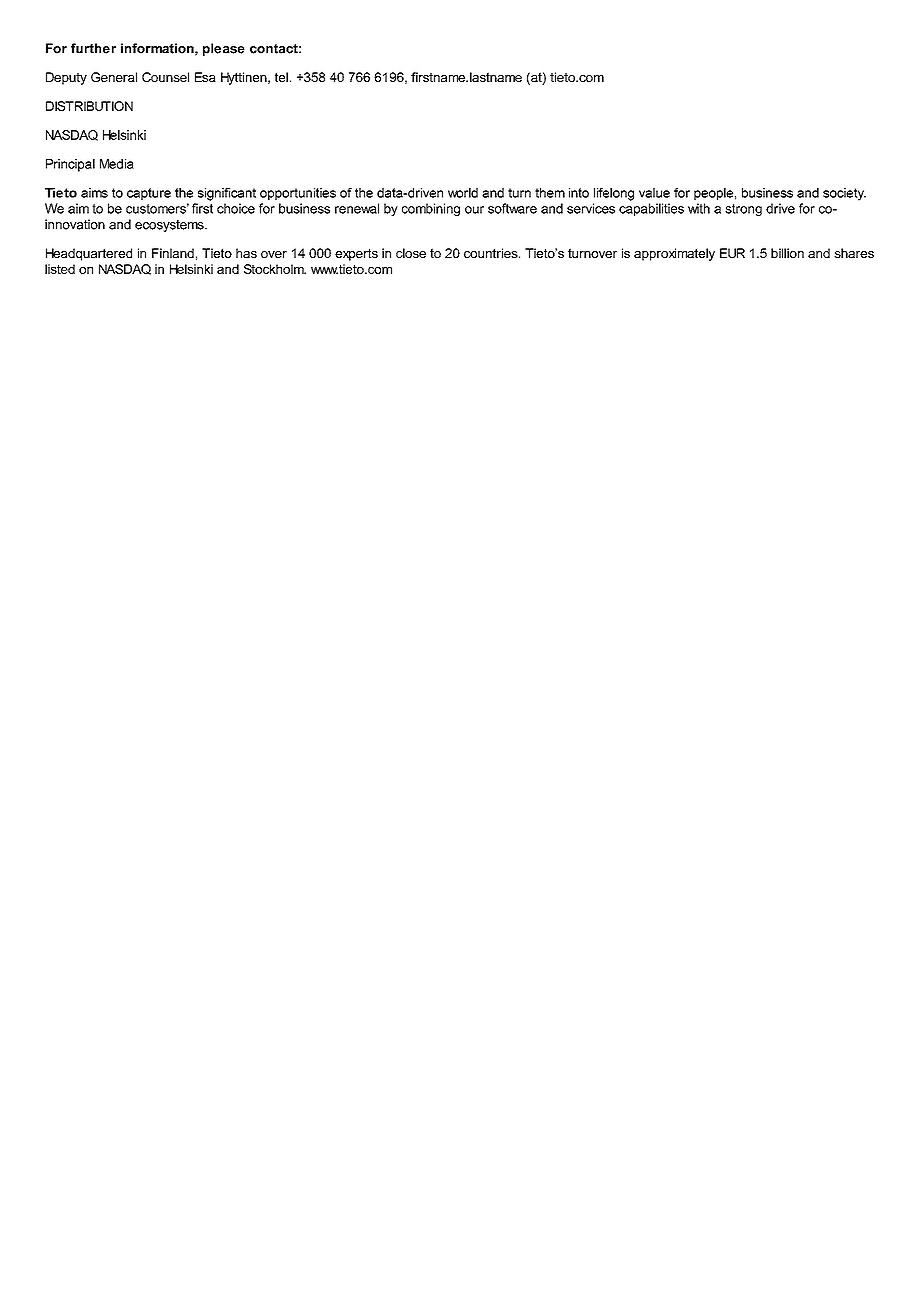  What do you see at coordinates (93, 48) in the screenshot?
I see `further` at bounding box center [93, 48].
